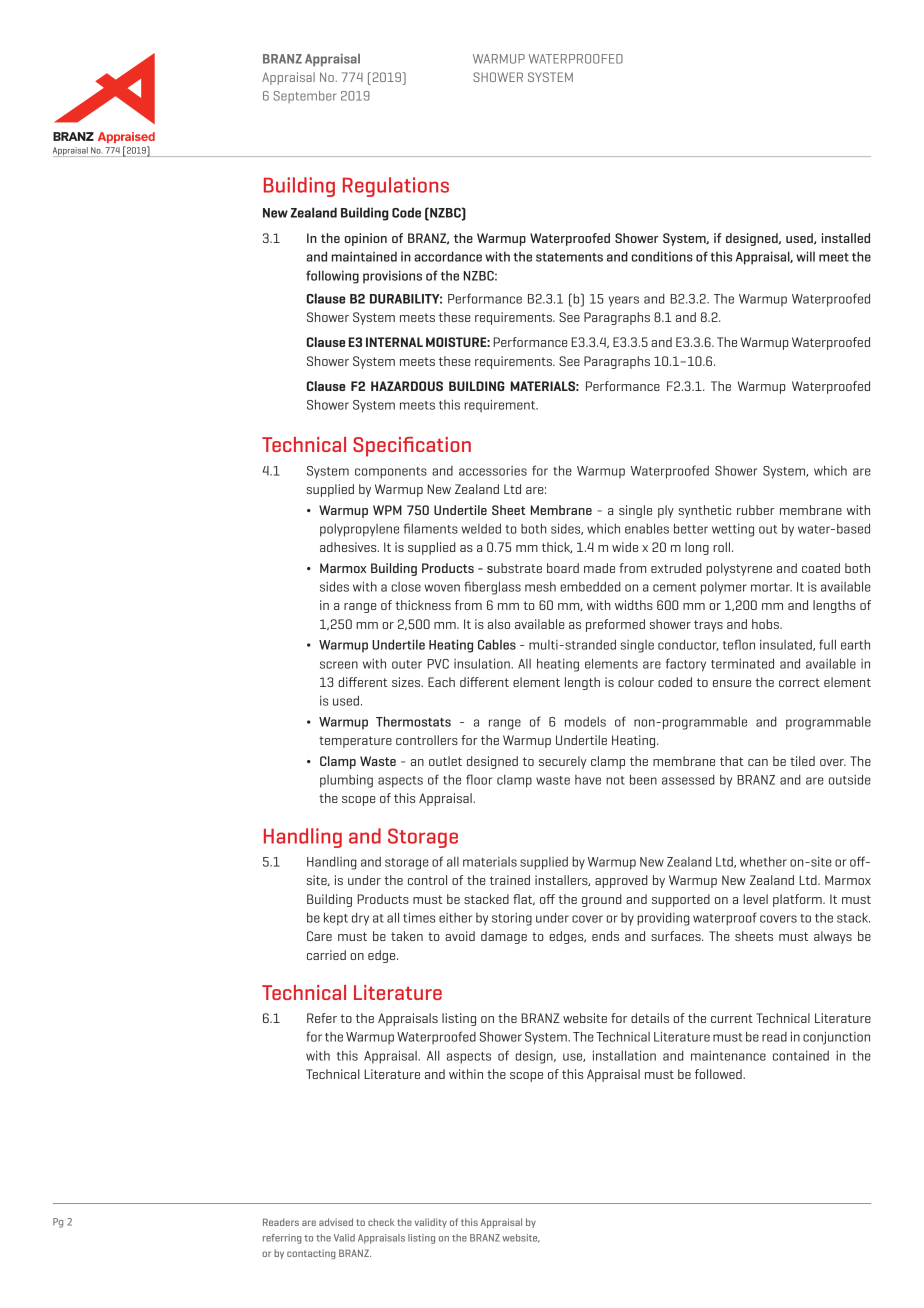 The height and width of the screenshot is (1308, 924). Describe the element at coordinates (360, 919) in the screenshot. I see `dry` at that location.
